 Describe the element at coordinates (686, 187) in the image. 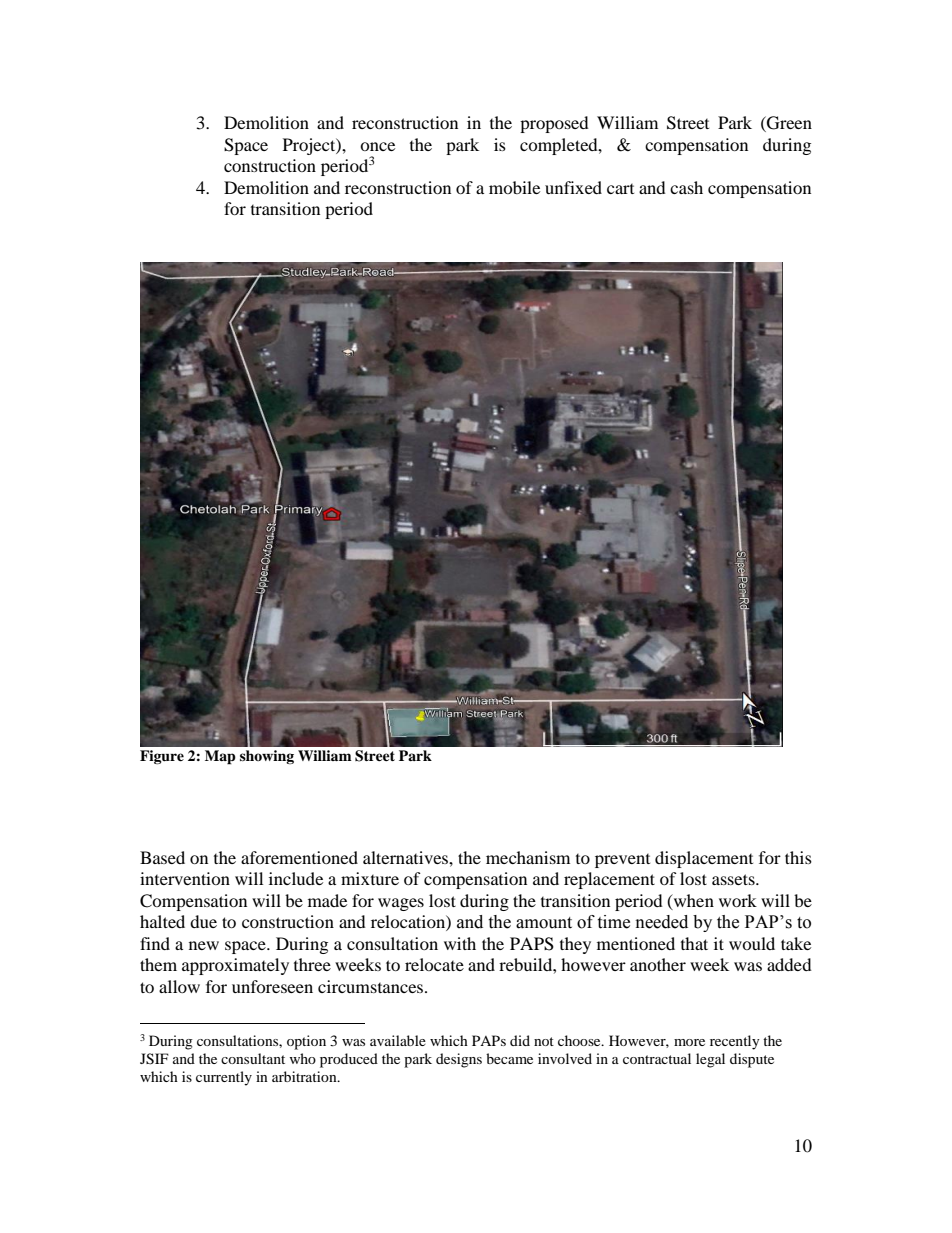

I see `cash` at that location.
